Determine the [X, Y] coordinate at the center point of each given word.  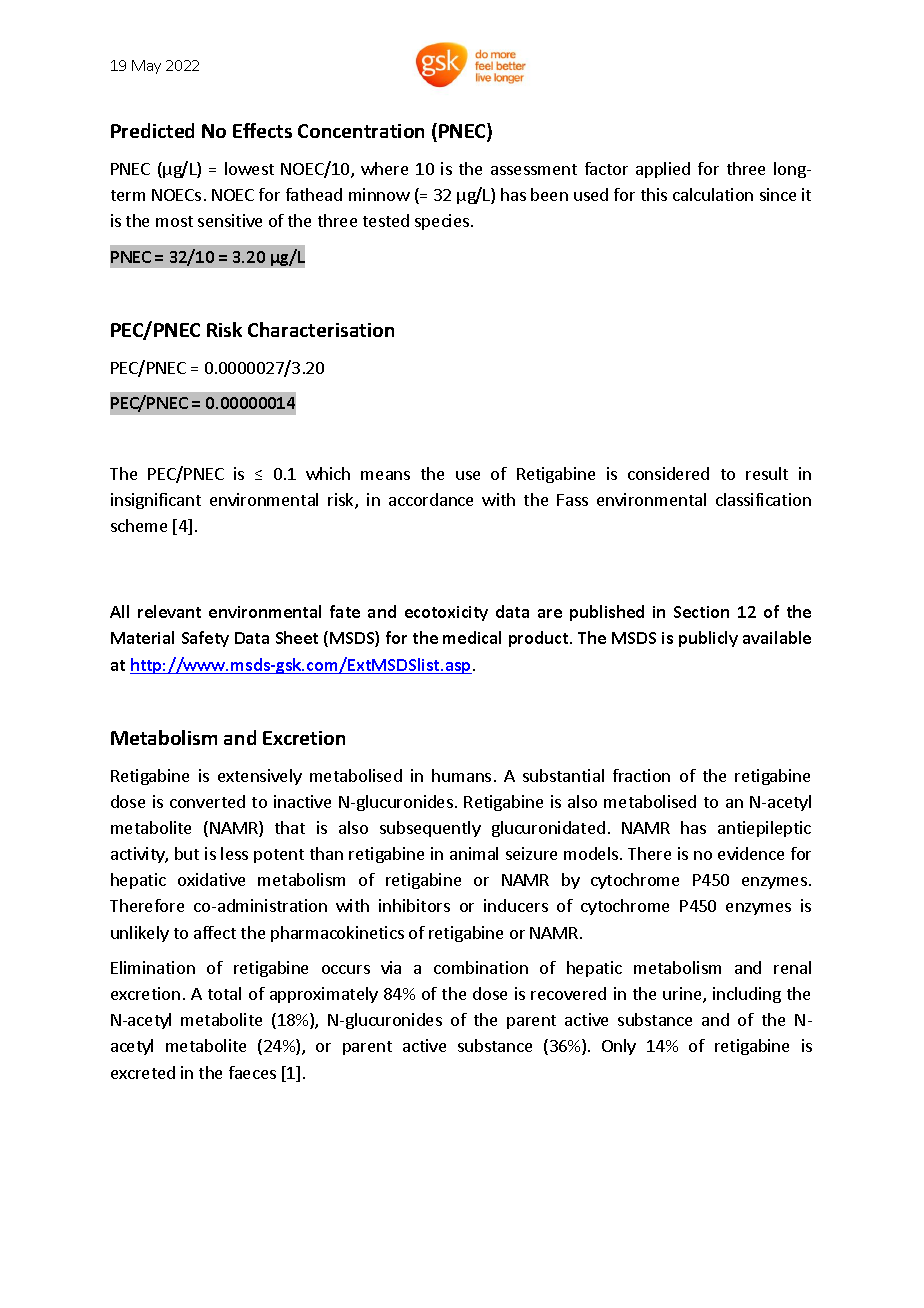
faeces [252, 1072]
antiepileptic [764, 829]
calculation [713, 194]
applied [663, 170]
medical [472, 637]
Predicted [152, 130]
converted [207, 801]
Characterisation [321, 329]
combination [481, 967]
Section [701, 612]
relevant [169, 611]
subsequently [430, 829]
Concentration [361, 131]
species [443, 222]
